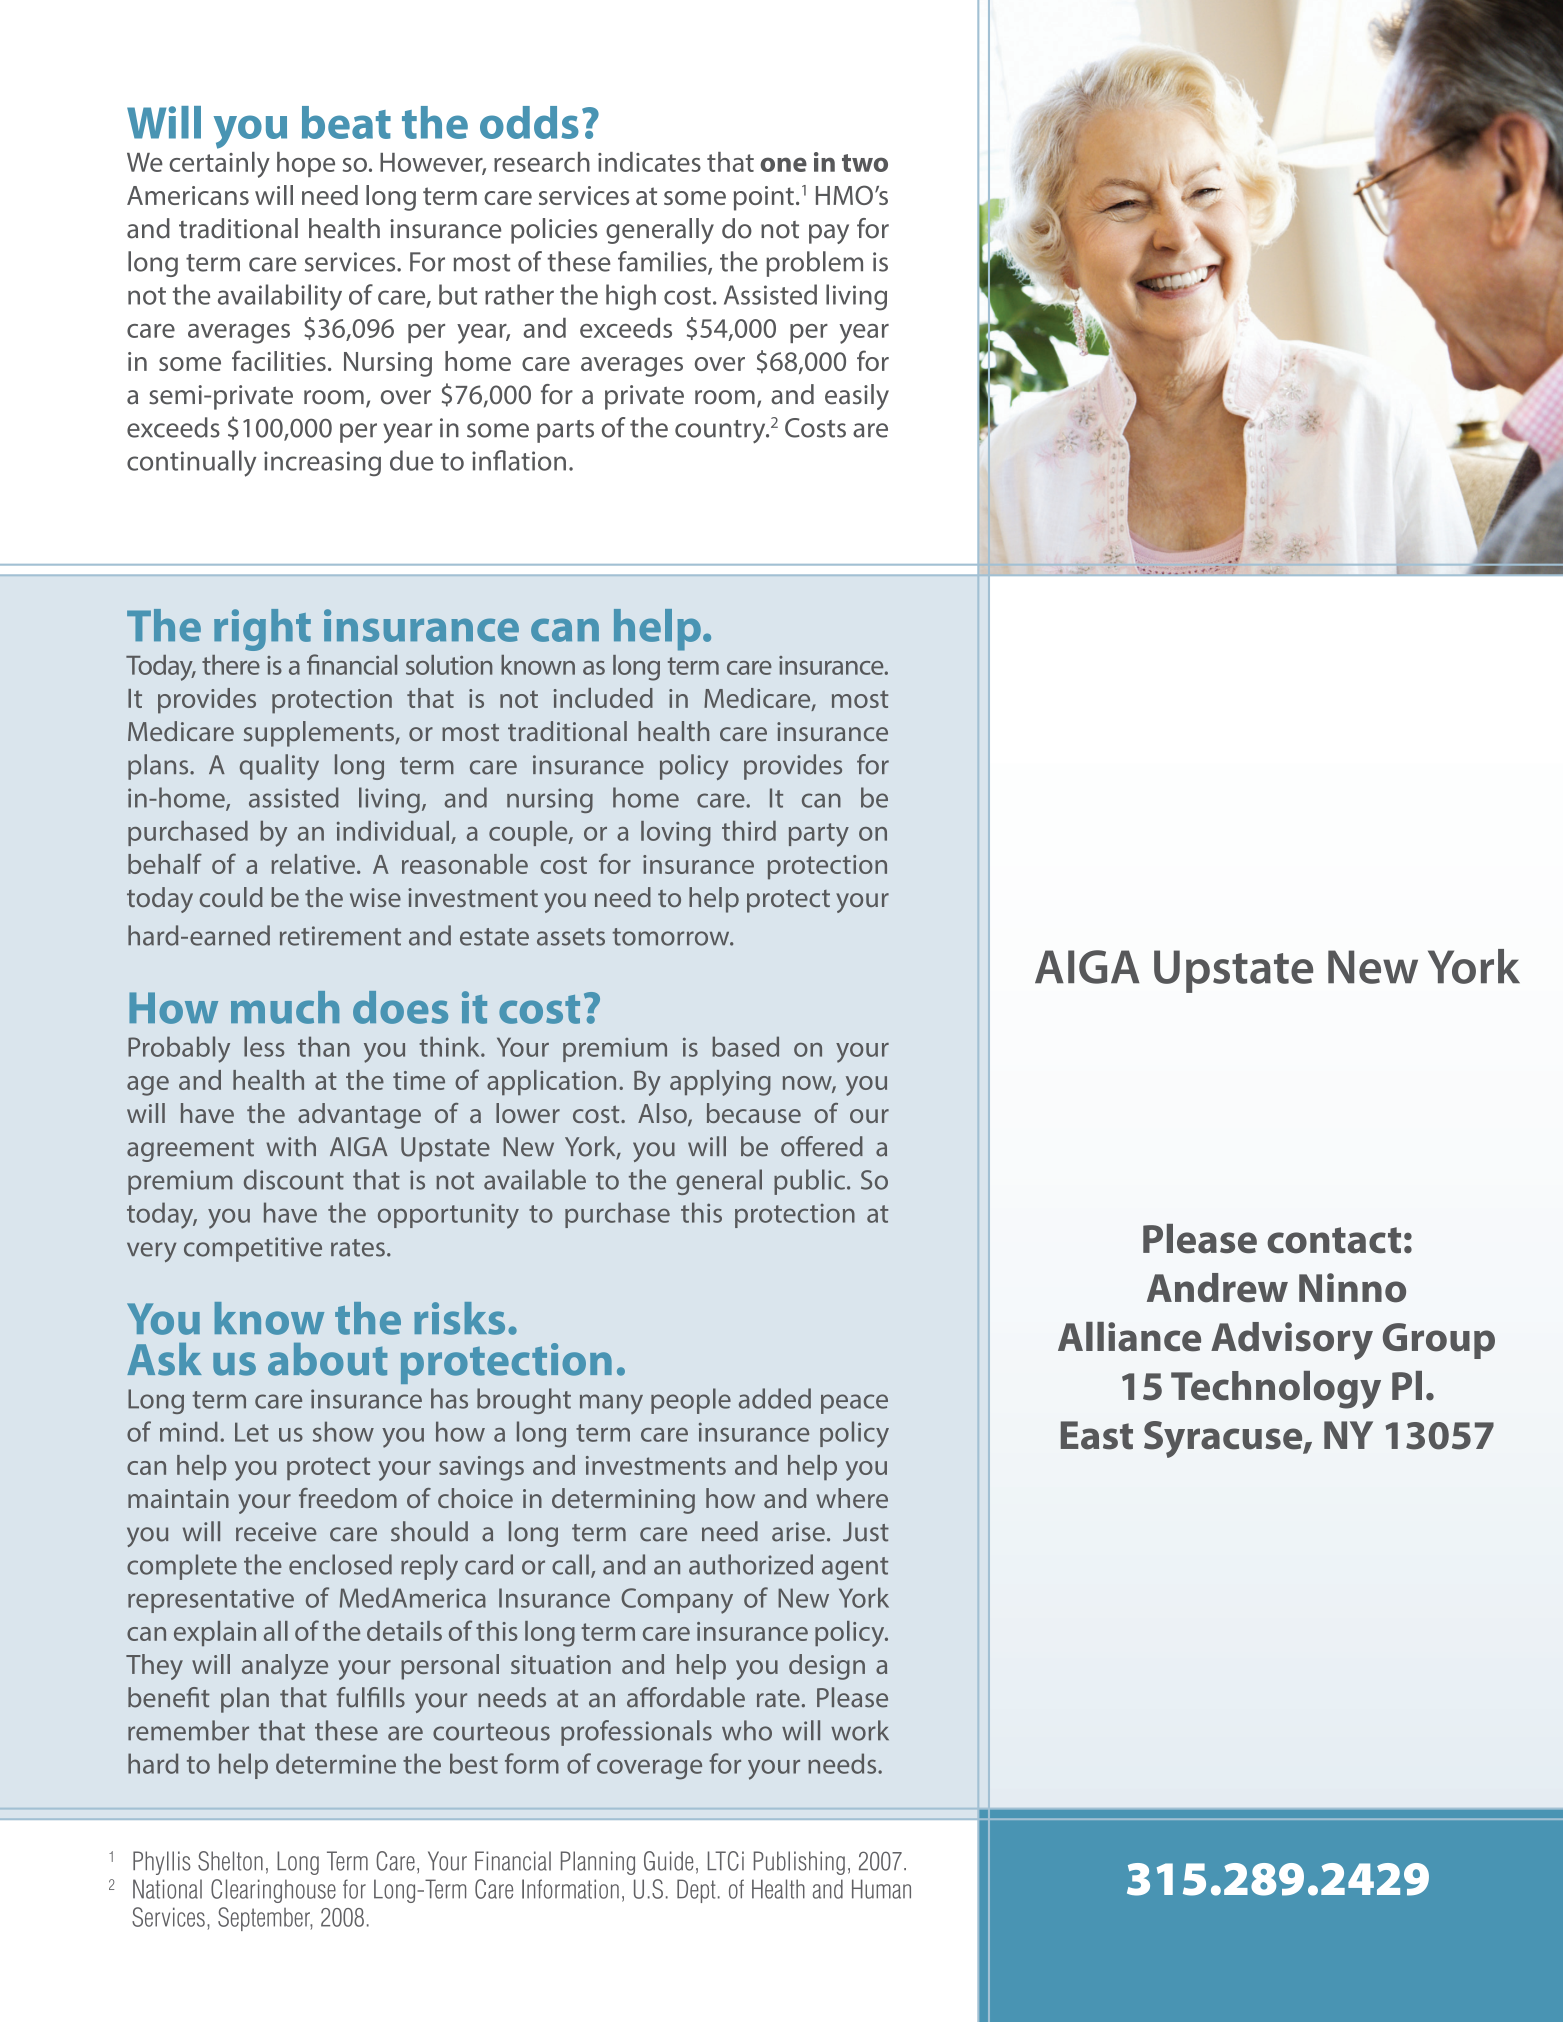  What do you see at coordinates (230, 1861) in the screenshot?
I see `Shelton` at bounding box center [230, 1861].
